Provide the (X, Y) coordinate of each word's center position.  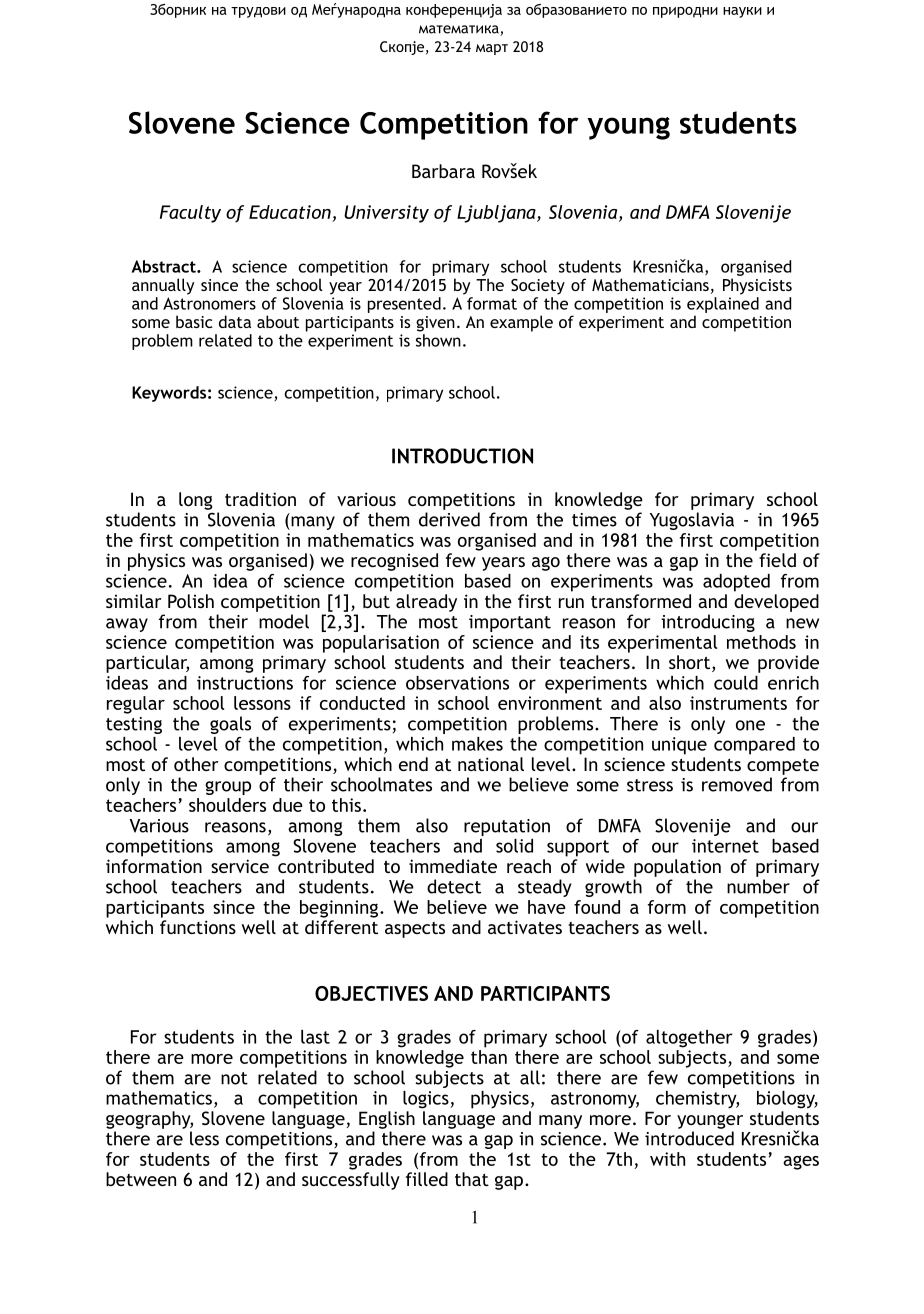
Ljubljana (497, 214)
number (758, 886)
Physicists (757, 286)
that (472, 1179)
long (195, 501)
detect (454, 886)
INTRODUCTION (462, 456)
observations (457, 683)
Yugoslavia (692, 521)
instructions (245, 683)
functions (198, 927)
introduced (689, 1138)
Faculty (190, 214)
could (736, 683)
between (141, 1179)
